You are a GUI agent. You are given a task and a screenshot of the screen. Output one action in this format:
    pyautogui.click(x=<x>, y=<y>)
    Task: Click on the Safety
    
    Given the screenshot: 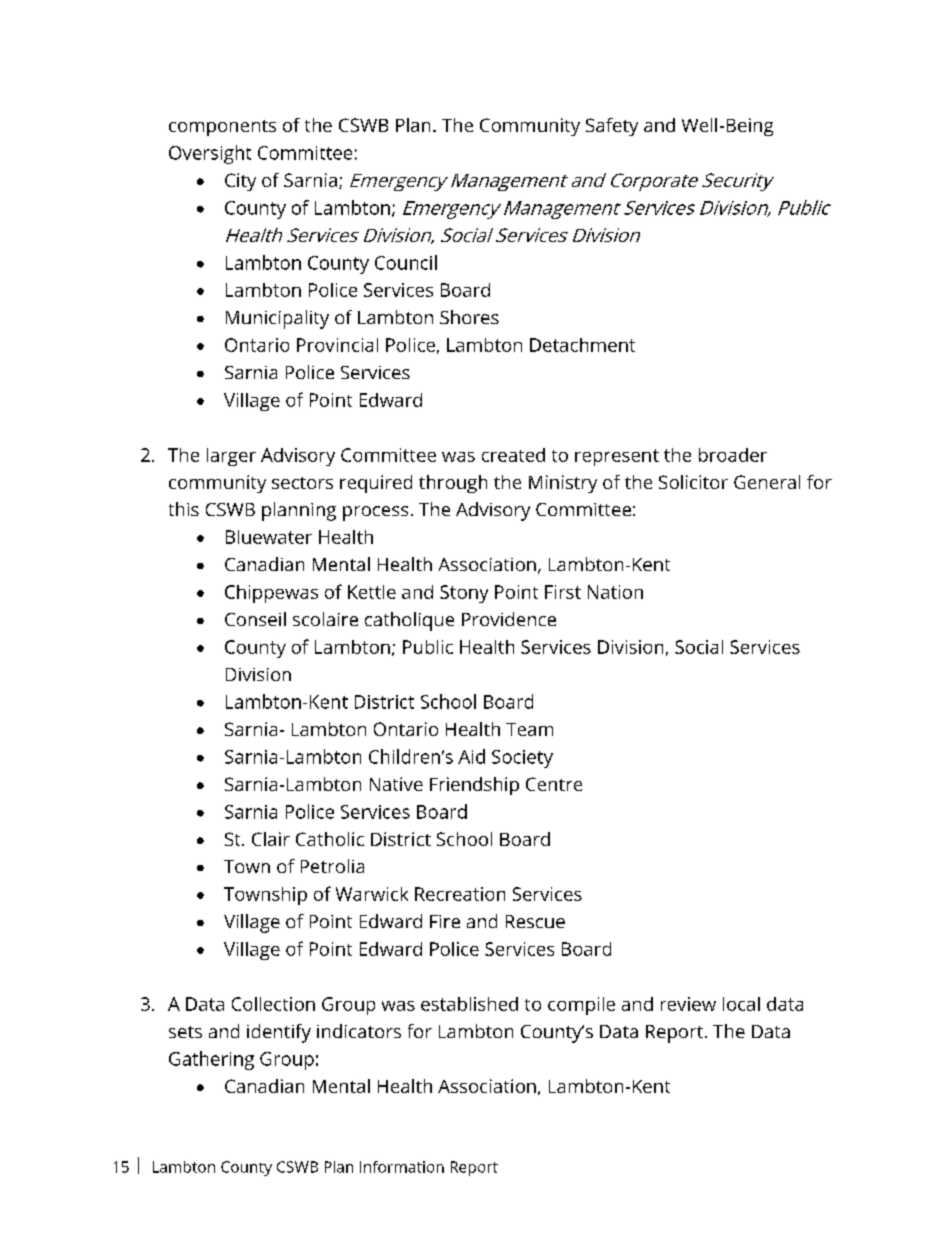 What is the action you would take?
    pyautogui.click(x=612, y=127)
